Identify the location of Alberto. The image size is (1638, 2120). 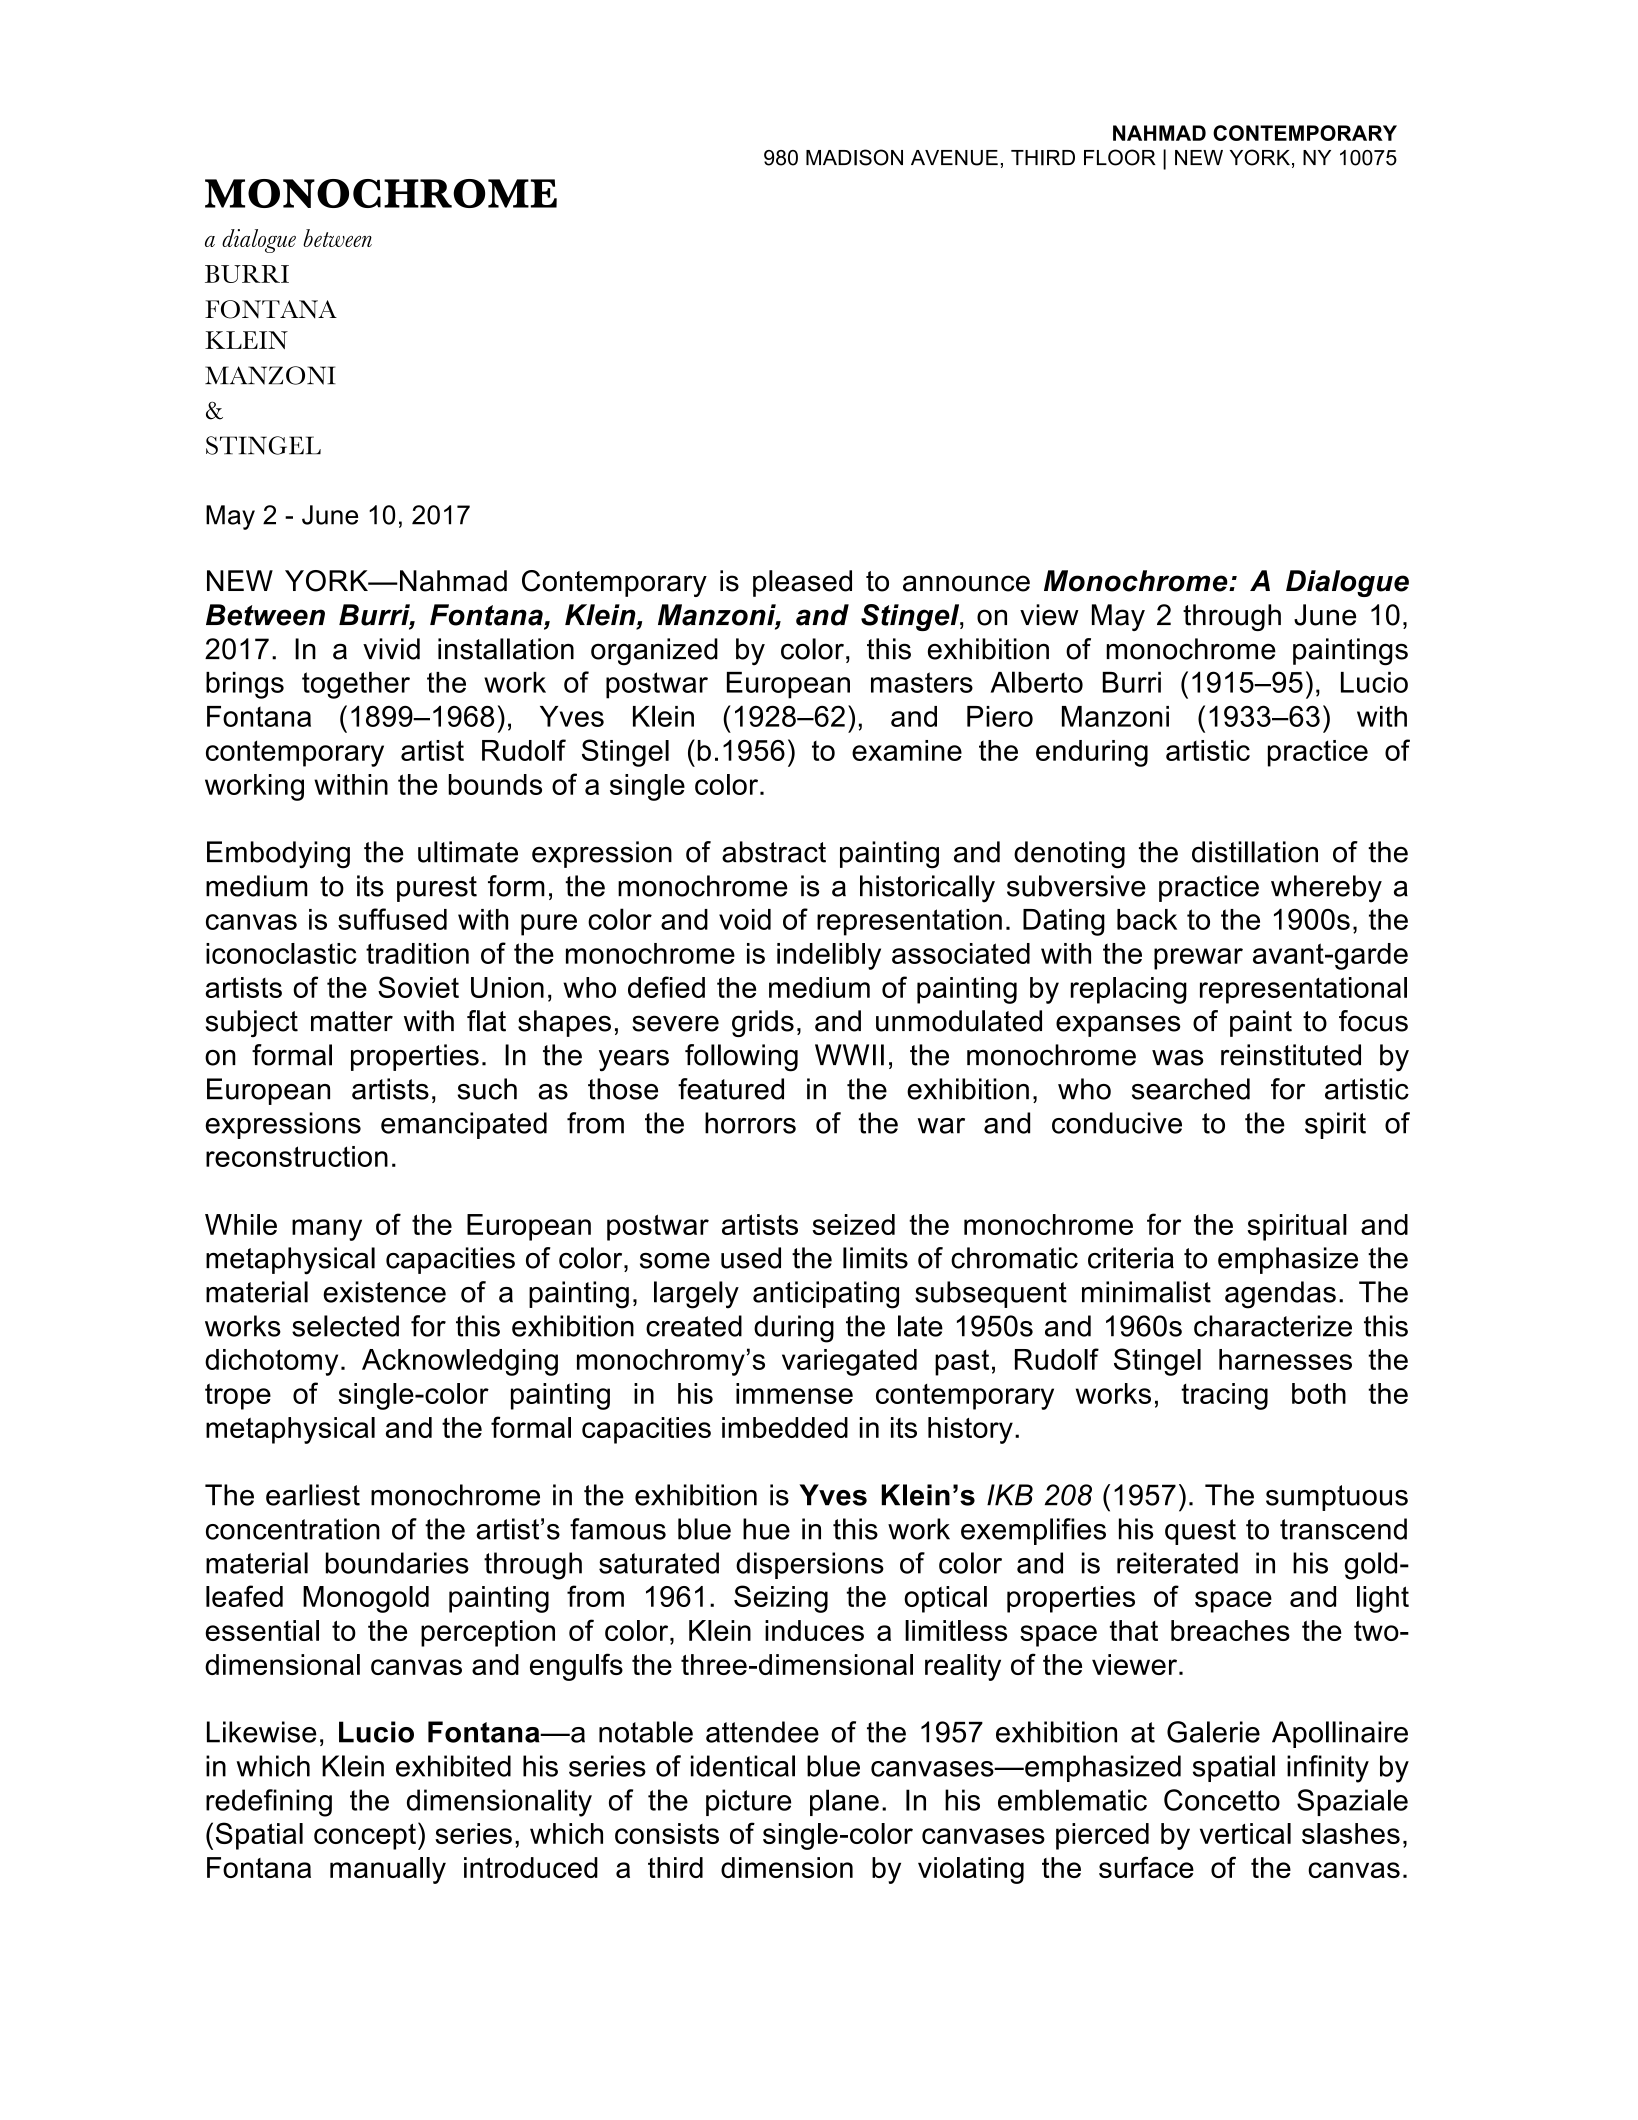
(1037, 682).
